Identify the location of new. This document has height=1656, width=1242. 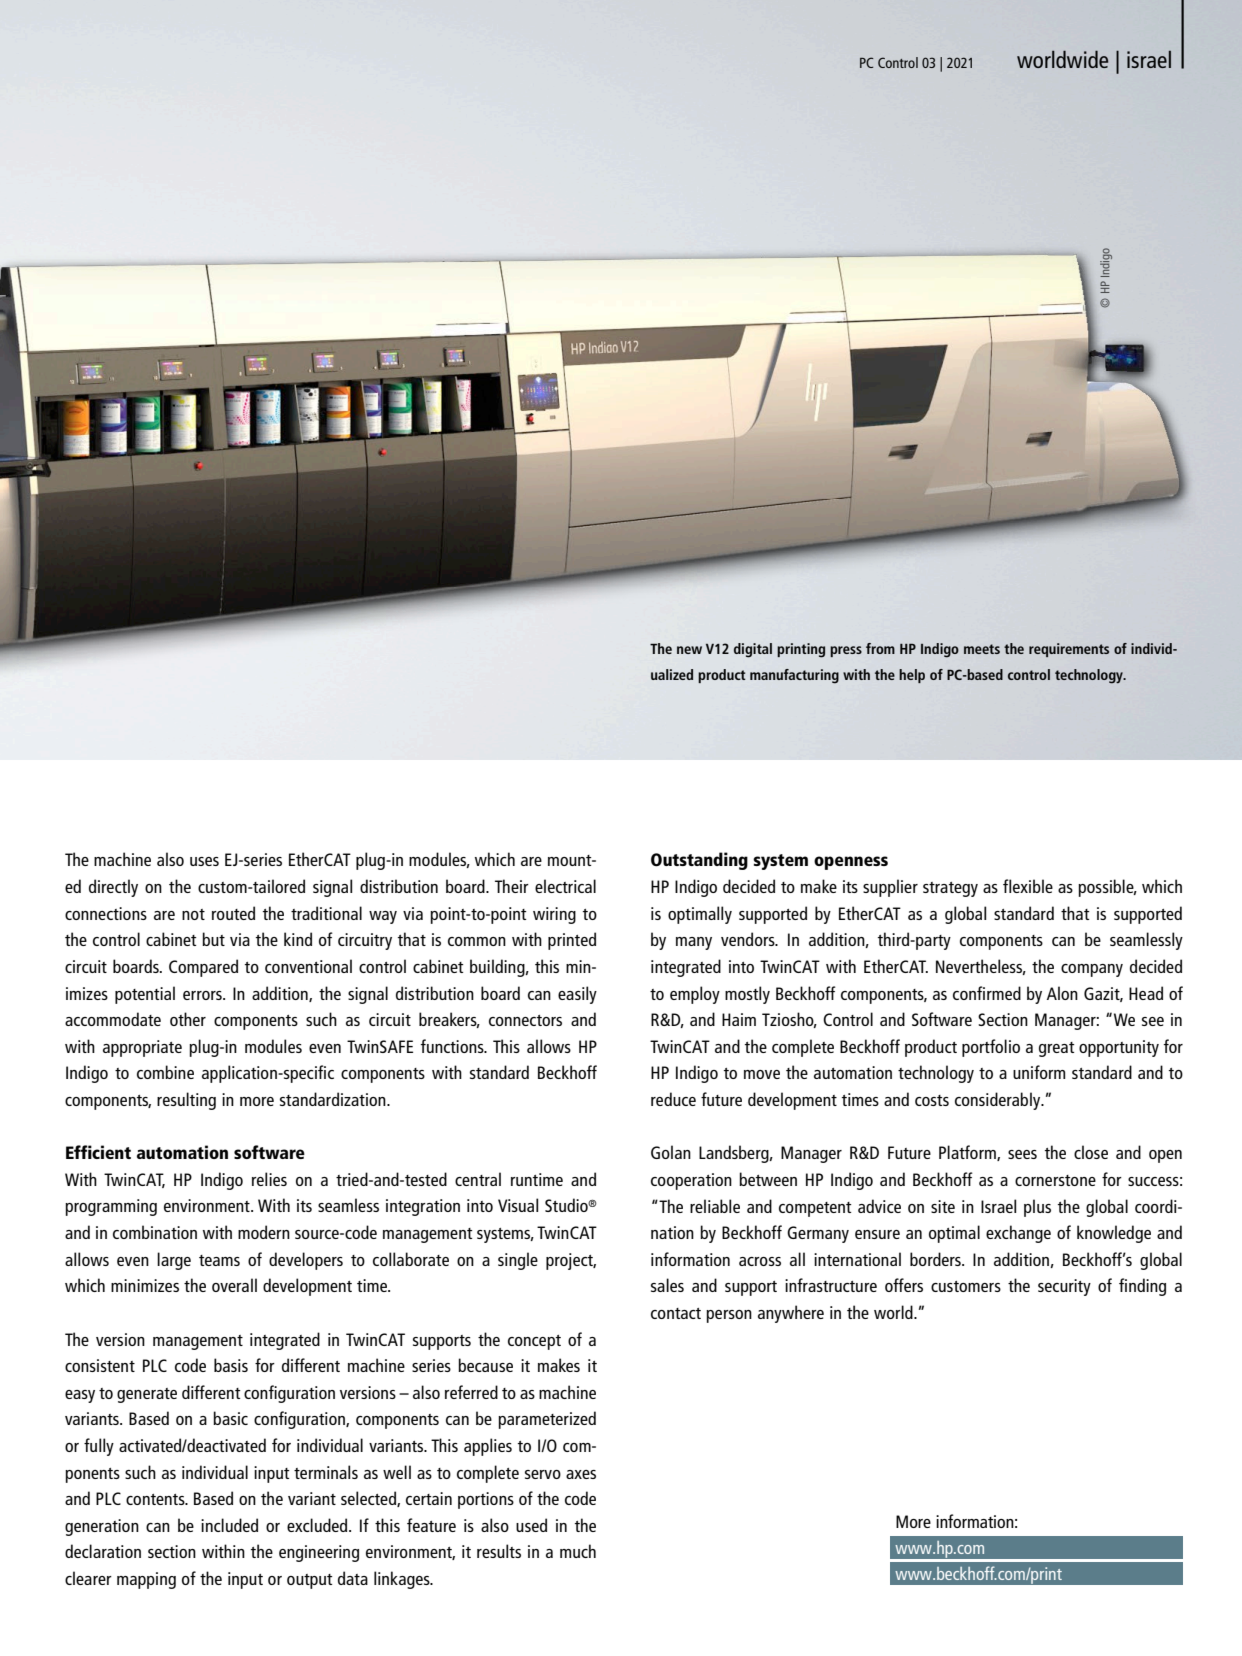
(689, 650).
